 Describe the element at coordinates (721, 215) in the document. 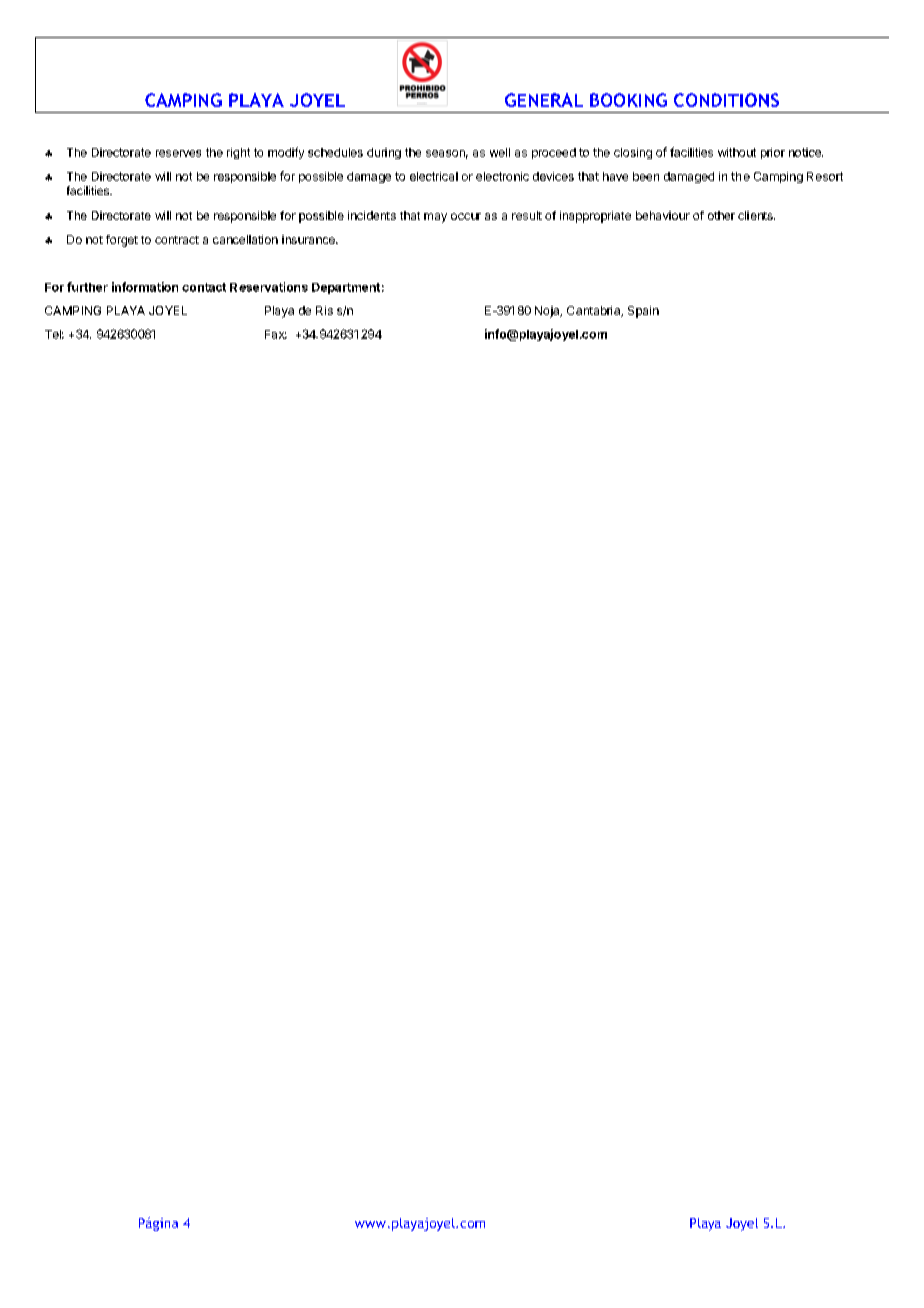

I see `other` at that location.
